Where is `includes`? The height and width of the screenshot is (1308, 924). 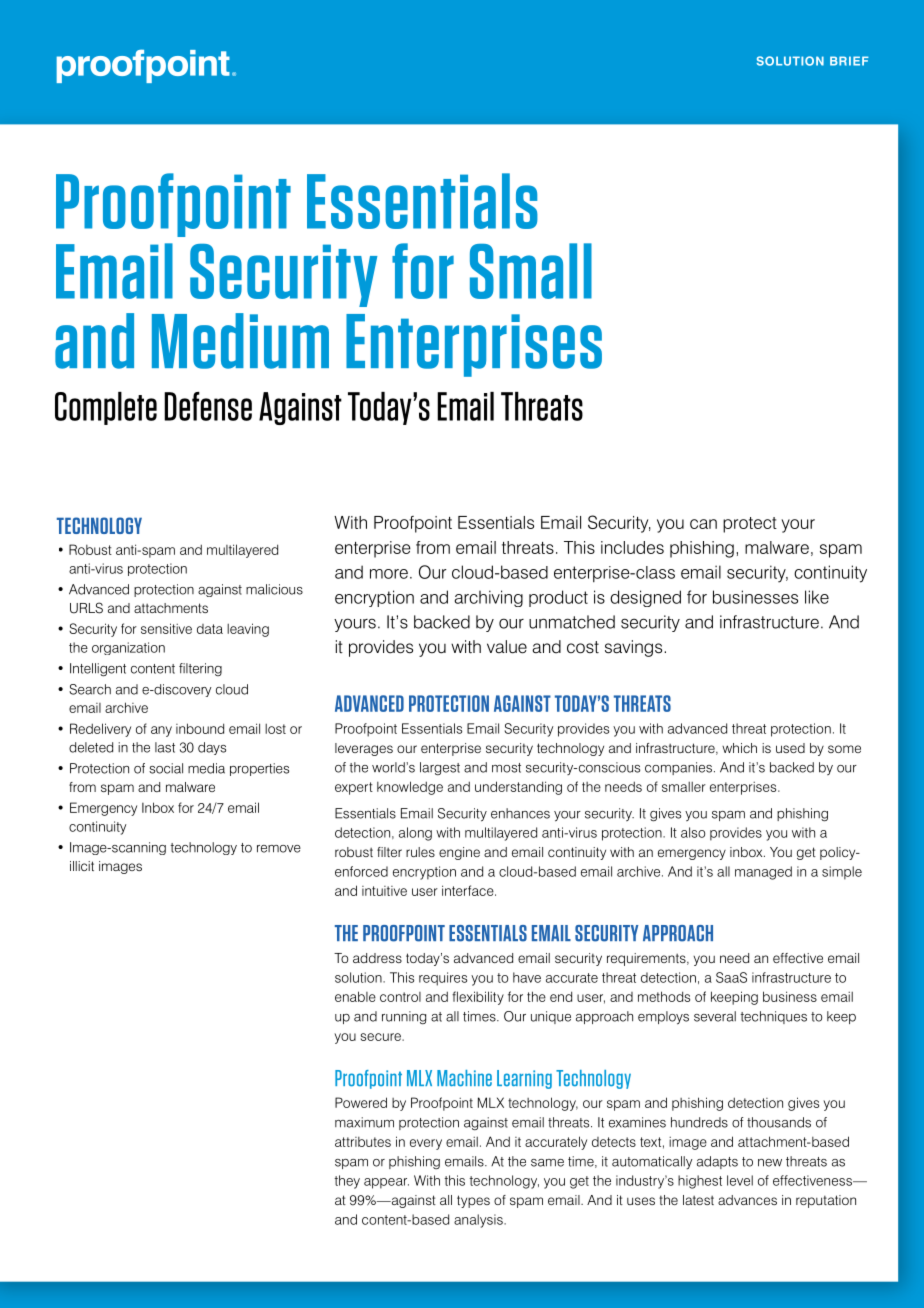
includes is located at coordinates (632, 547).
